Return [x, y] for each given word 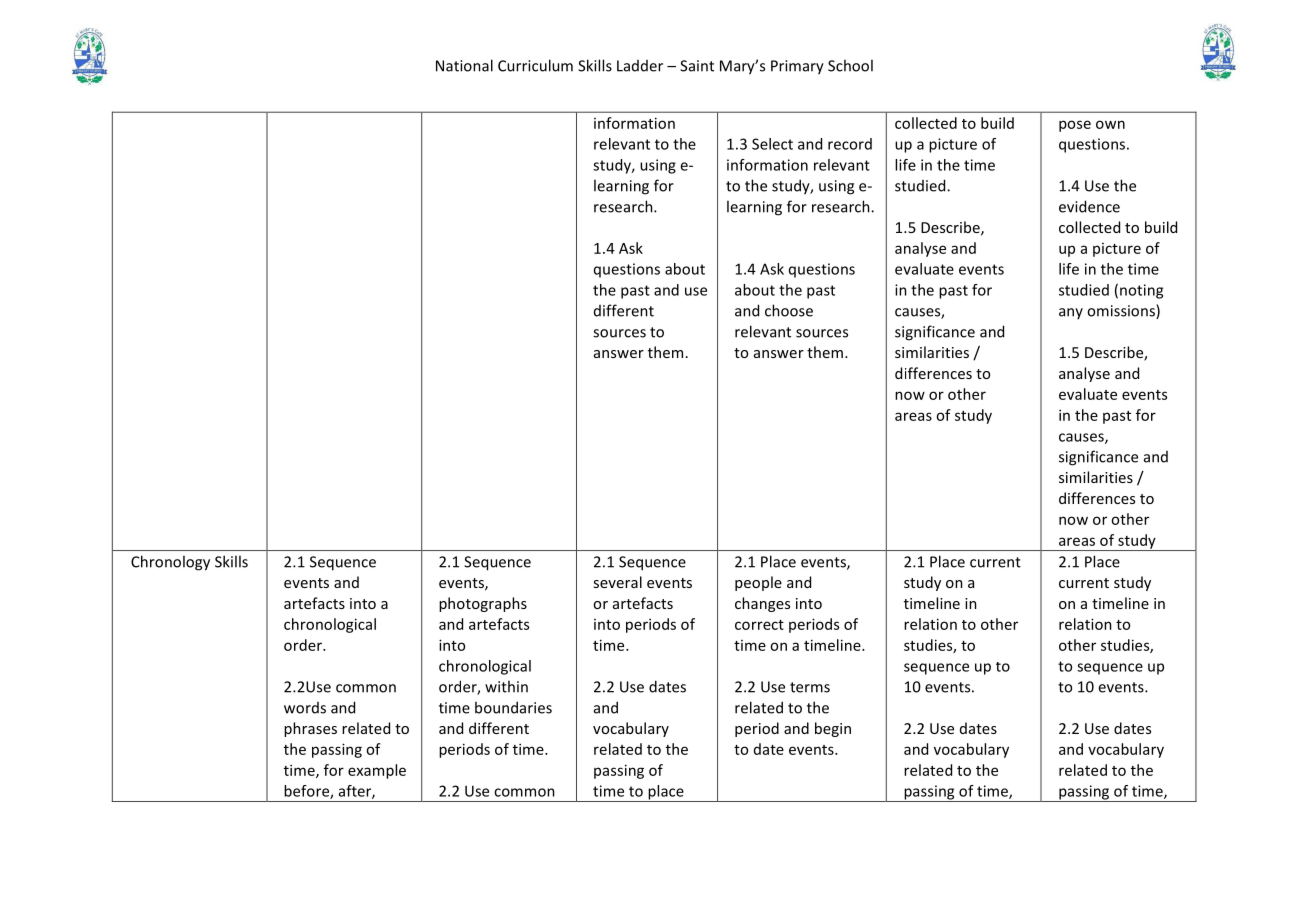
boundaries [513, 707]
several [617, 582]
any [1071, 313]
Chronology [170, 563]
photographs [483, 604]
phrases [310, 729]
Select [772, 144]
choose [789, 310]
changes [762, 604]
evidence [1089, 206]
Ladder [640, 66]
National [464, 65]
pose [1075, 126]
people [758, 583]
